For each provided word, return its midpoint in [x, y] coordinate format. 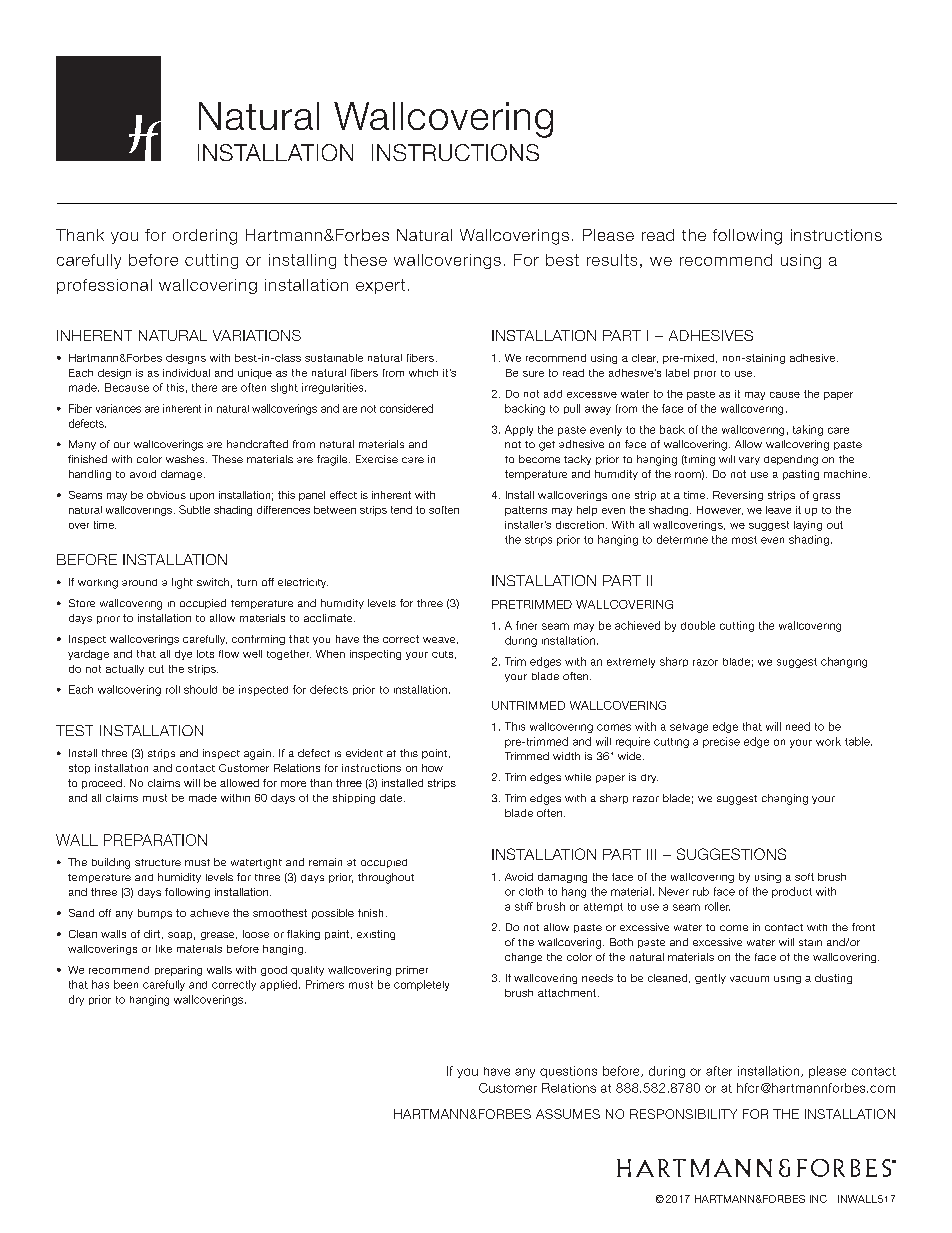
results [612, 260]
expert [380, 286]
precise [721, 742]
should [200, 689]
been [126, 984]
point [436, 754]
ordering [205, 237]
